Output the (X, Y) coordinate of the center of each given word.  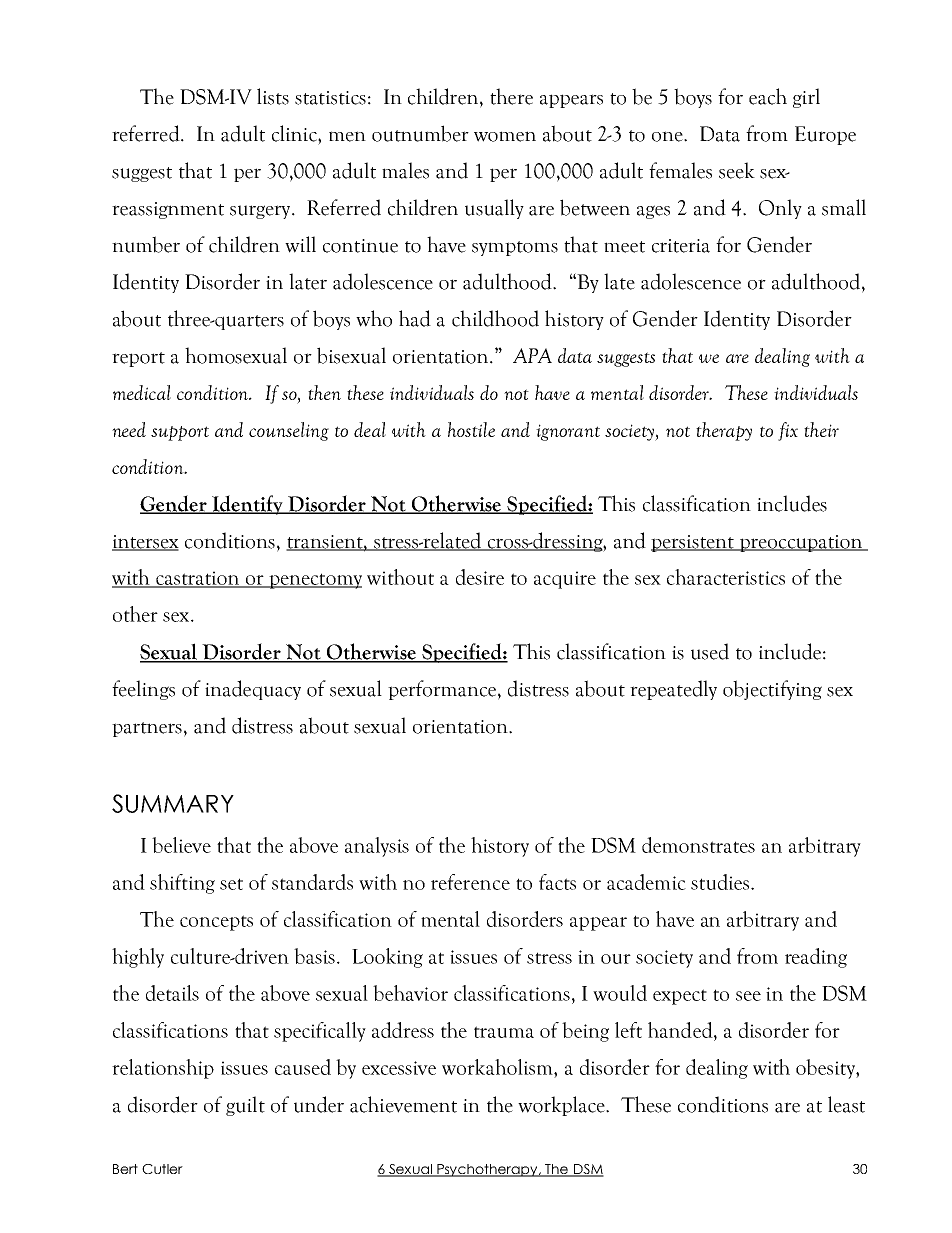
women (505, 136)
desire (480, 577)
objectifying (772, 690)
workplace (562, 1106)
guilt (245, 1106)
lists (273, 96)
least (846, 1104)
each (768, 96)
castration (198, 579)
